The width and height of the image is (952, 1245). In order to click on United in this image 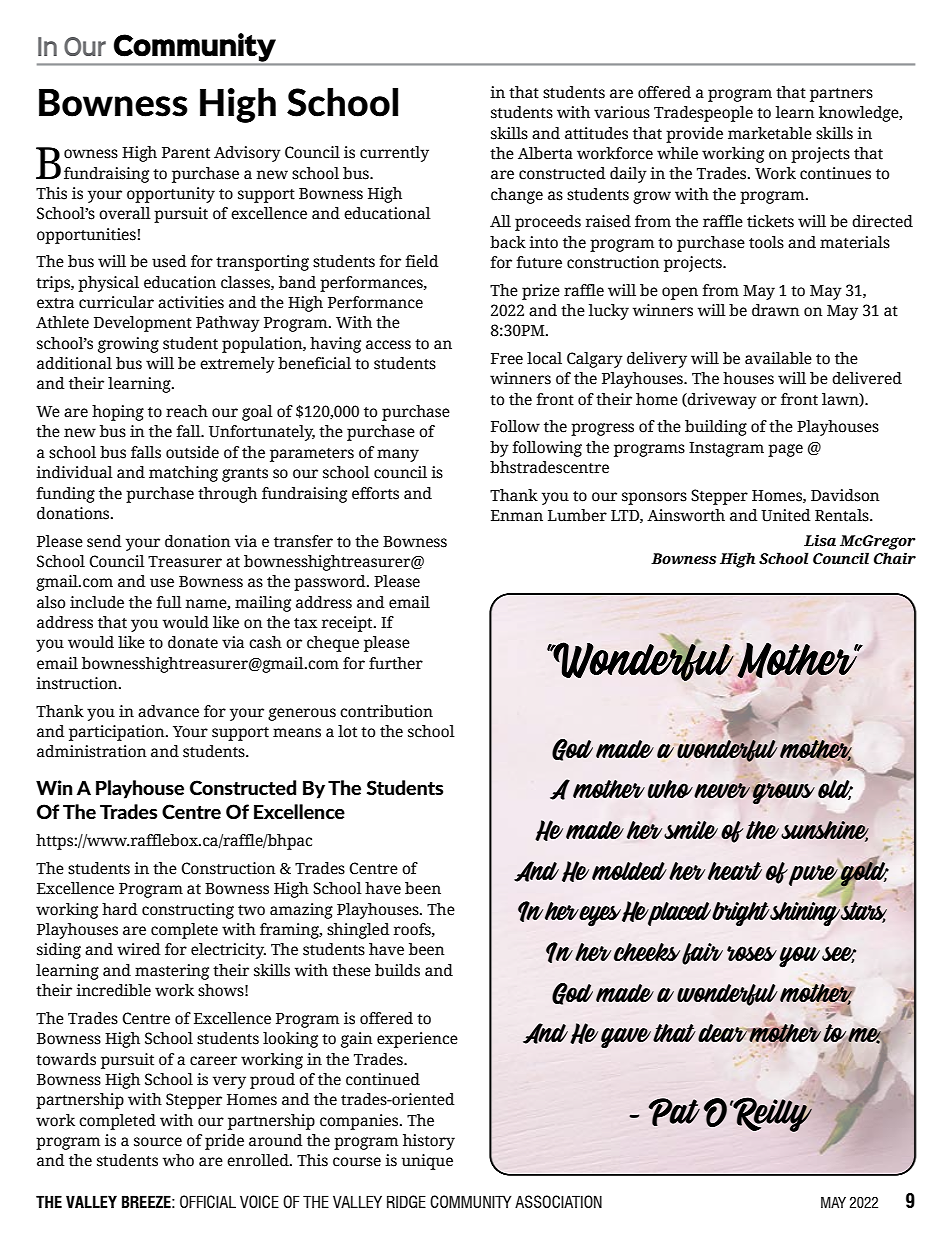, I will do `click(786, 515)`.
